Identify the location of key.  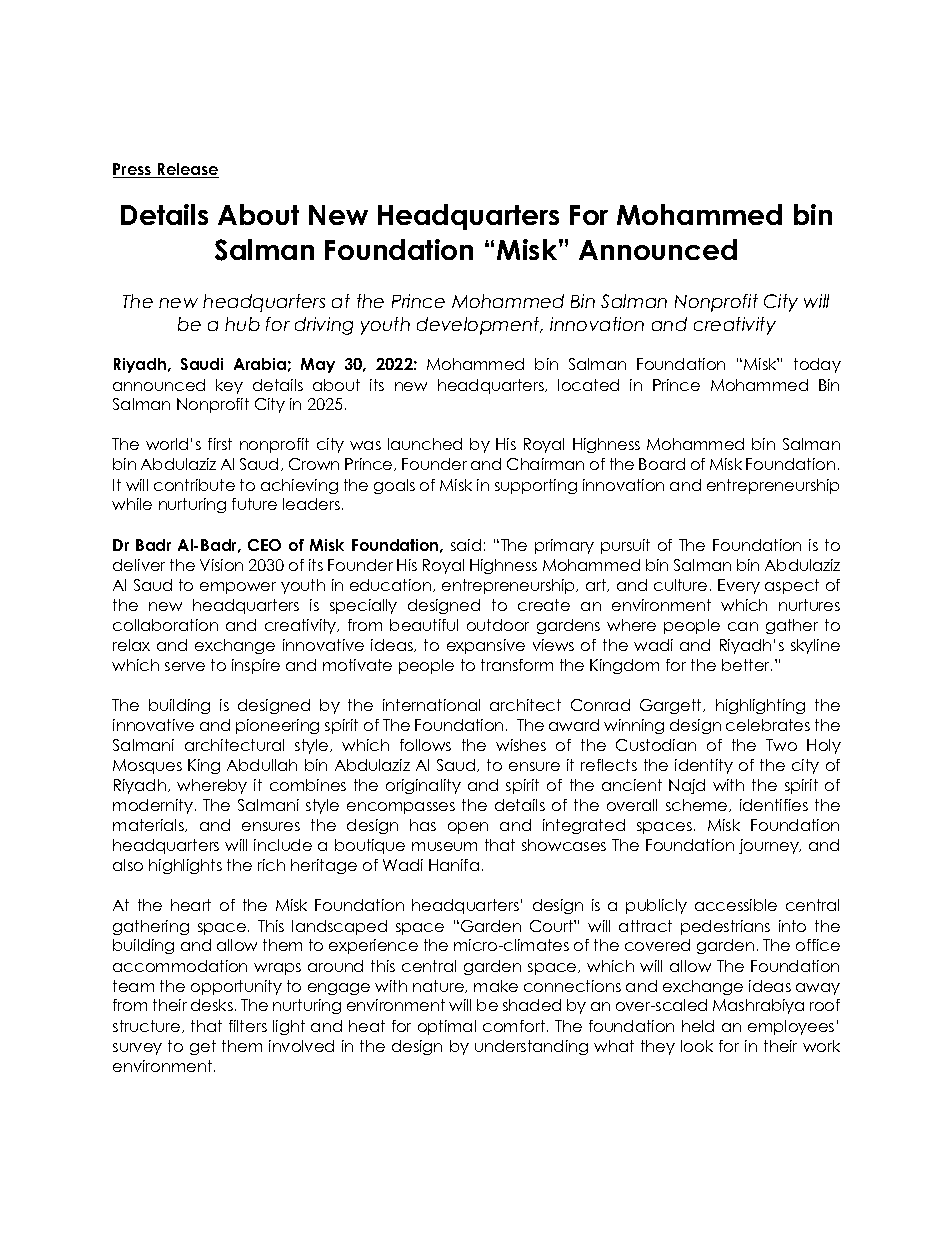
(229, 386).
